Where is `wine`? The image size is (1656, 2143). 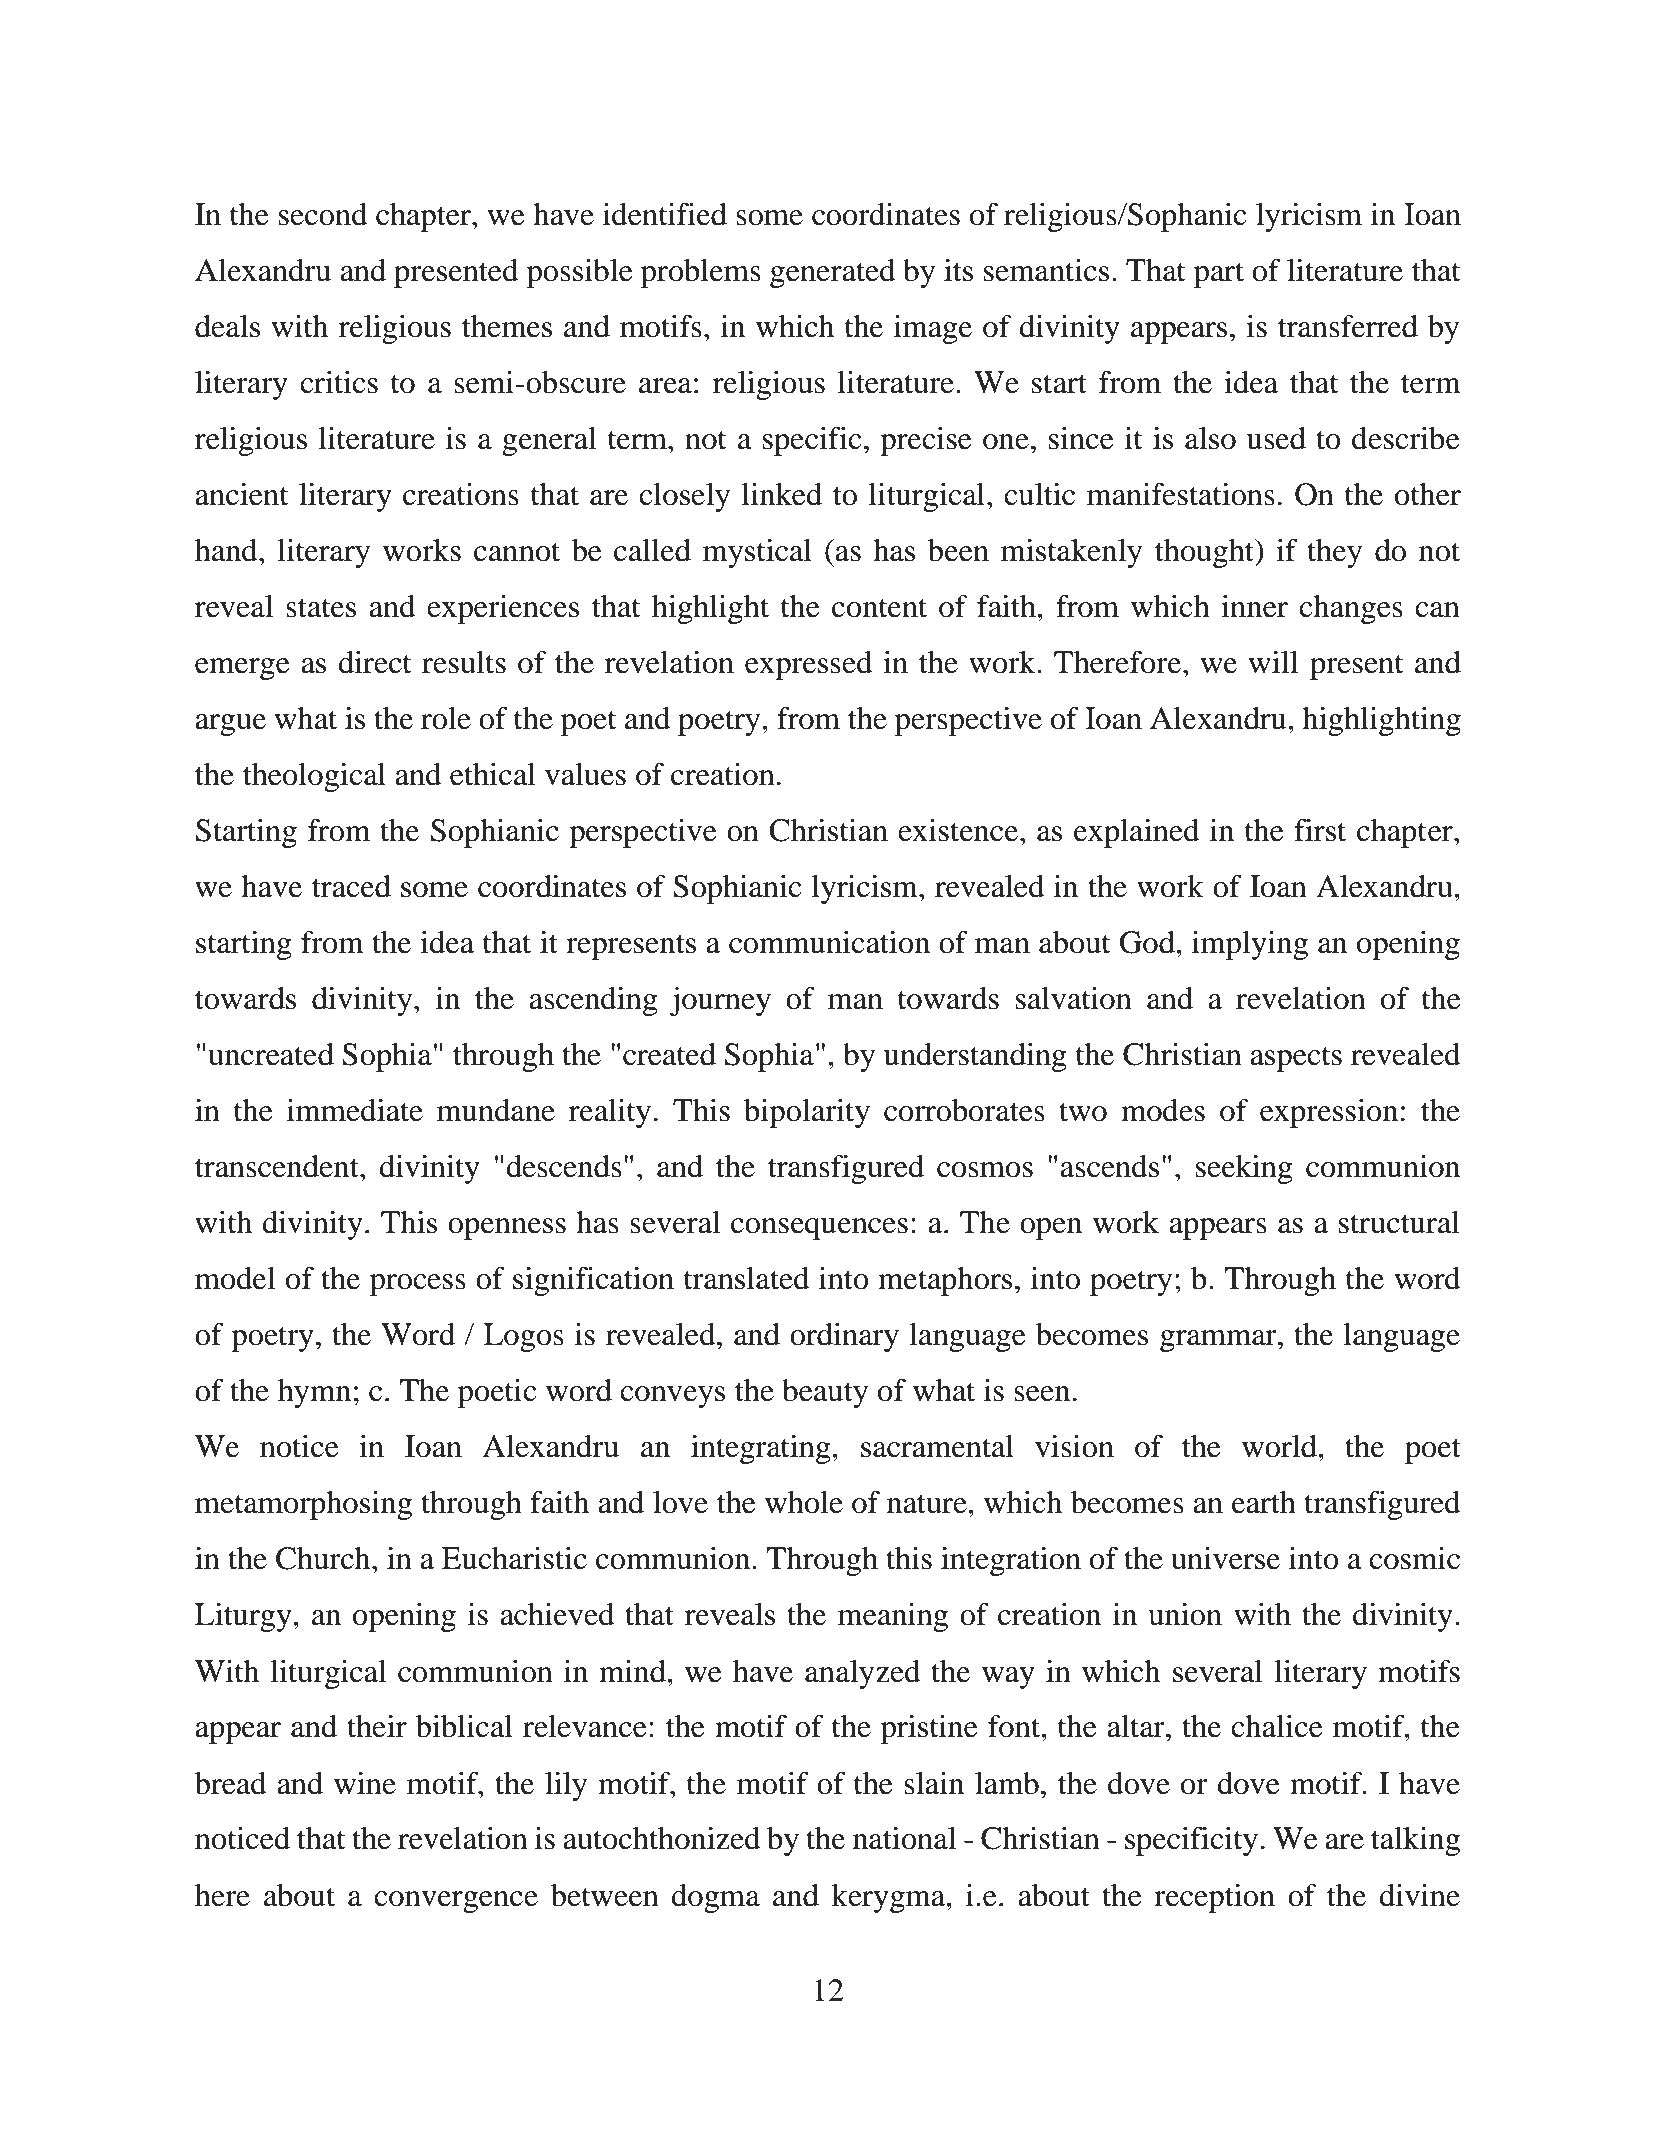
wine is located at coordinates (365, 1783).
